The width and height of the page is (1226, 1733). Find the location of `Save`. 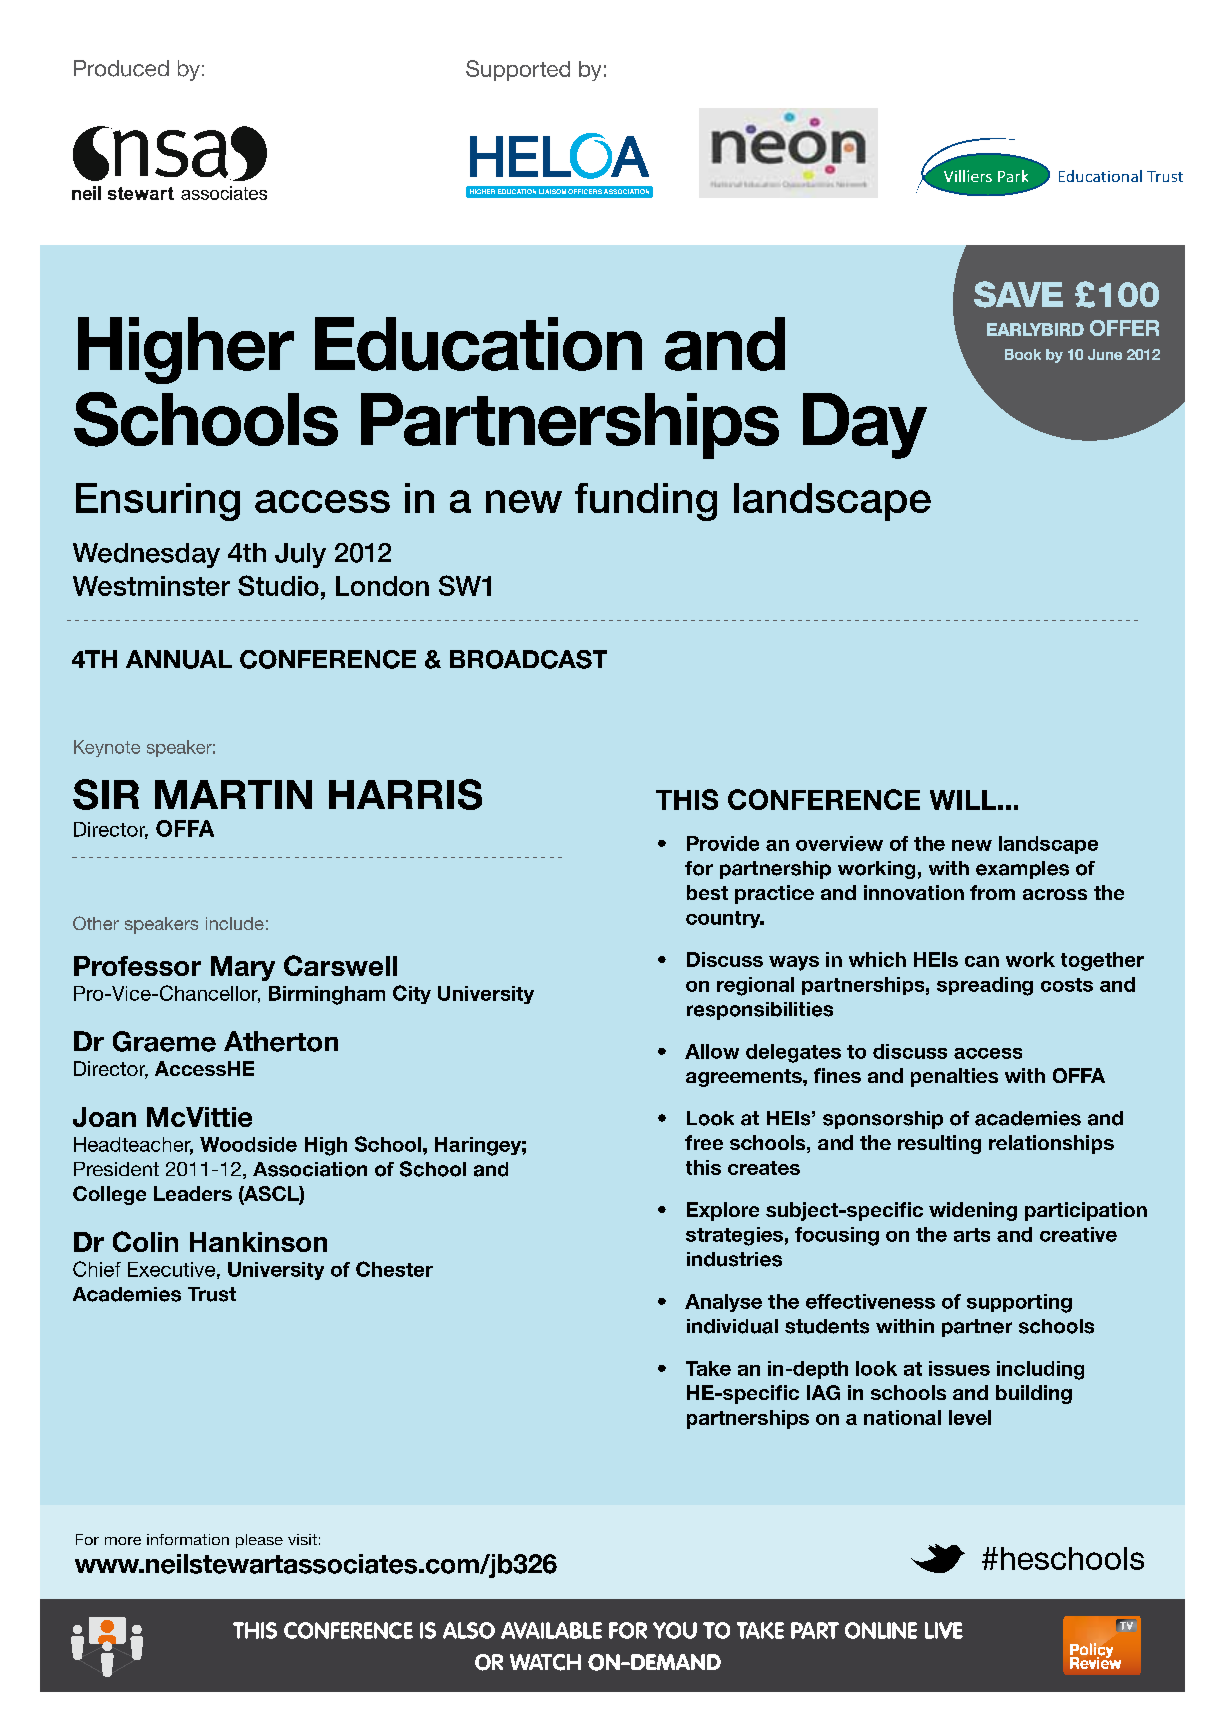

Save is located at coordinates (1018, 294).
